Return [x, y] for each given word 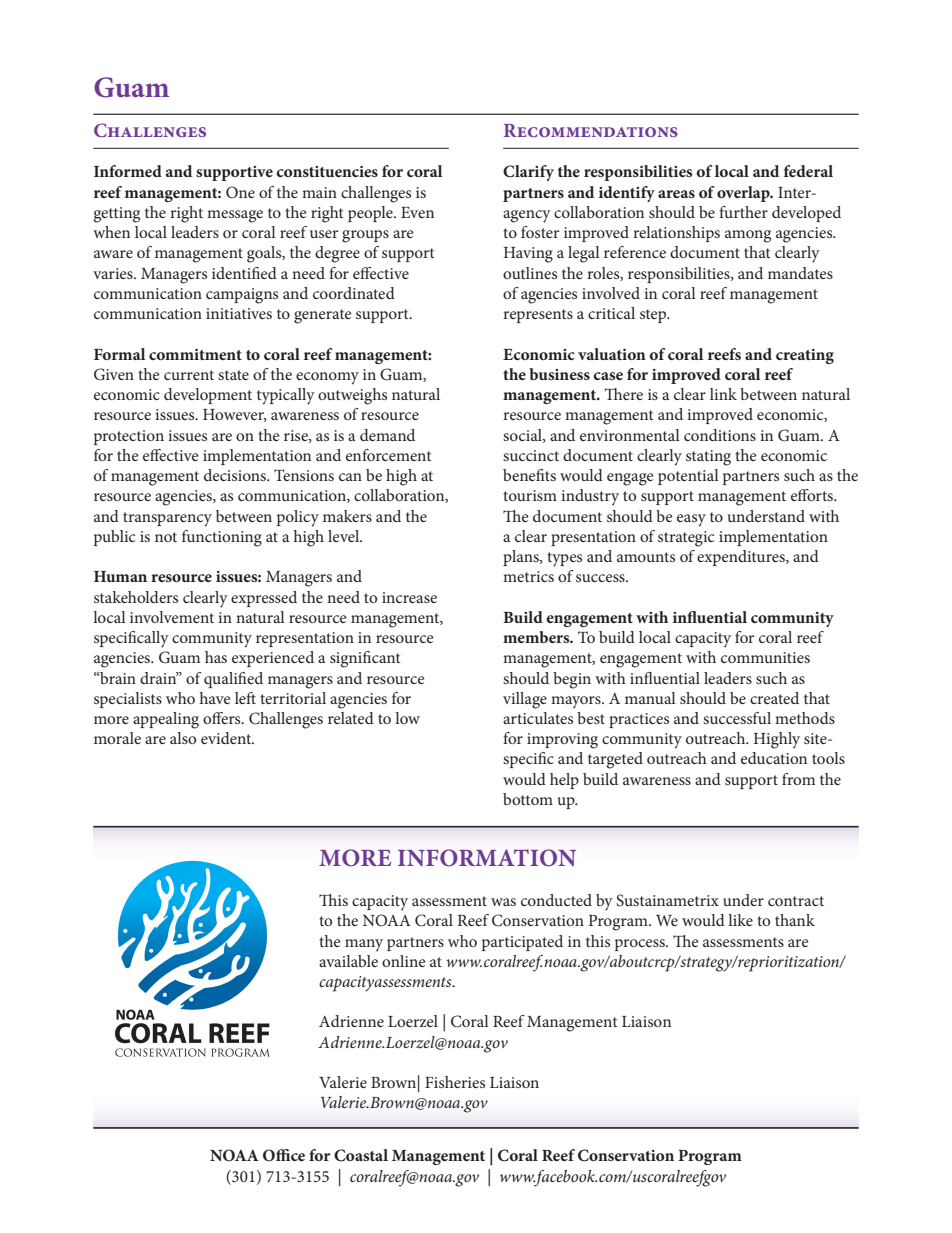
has [216, 657]
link [723, 394]
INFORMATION [487, 858]
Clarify [528, 173]
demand [387, 435]
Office [284, 1155]
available [348, 961]
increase [409, 597]
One [240, 192]
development [208, 396]
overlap [744, 194]
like [740, 920]
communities [765, 657]
